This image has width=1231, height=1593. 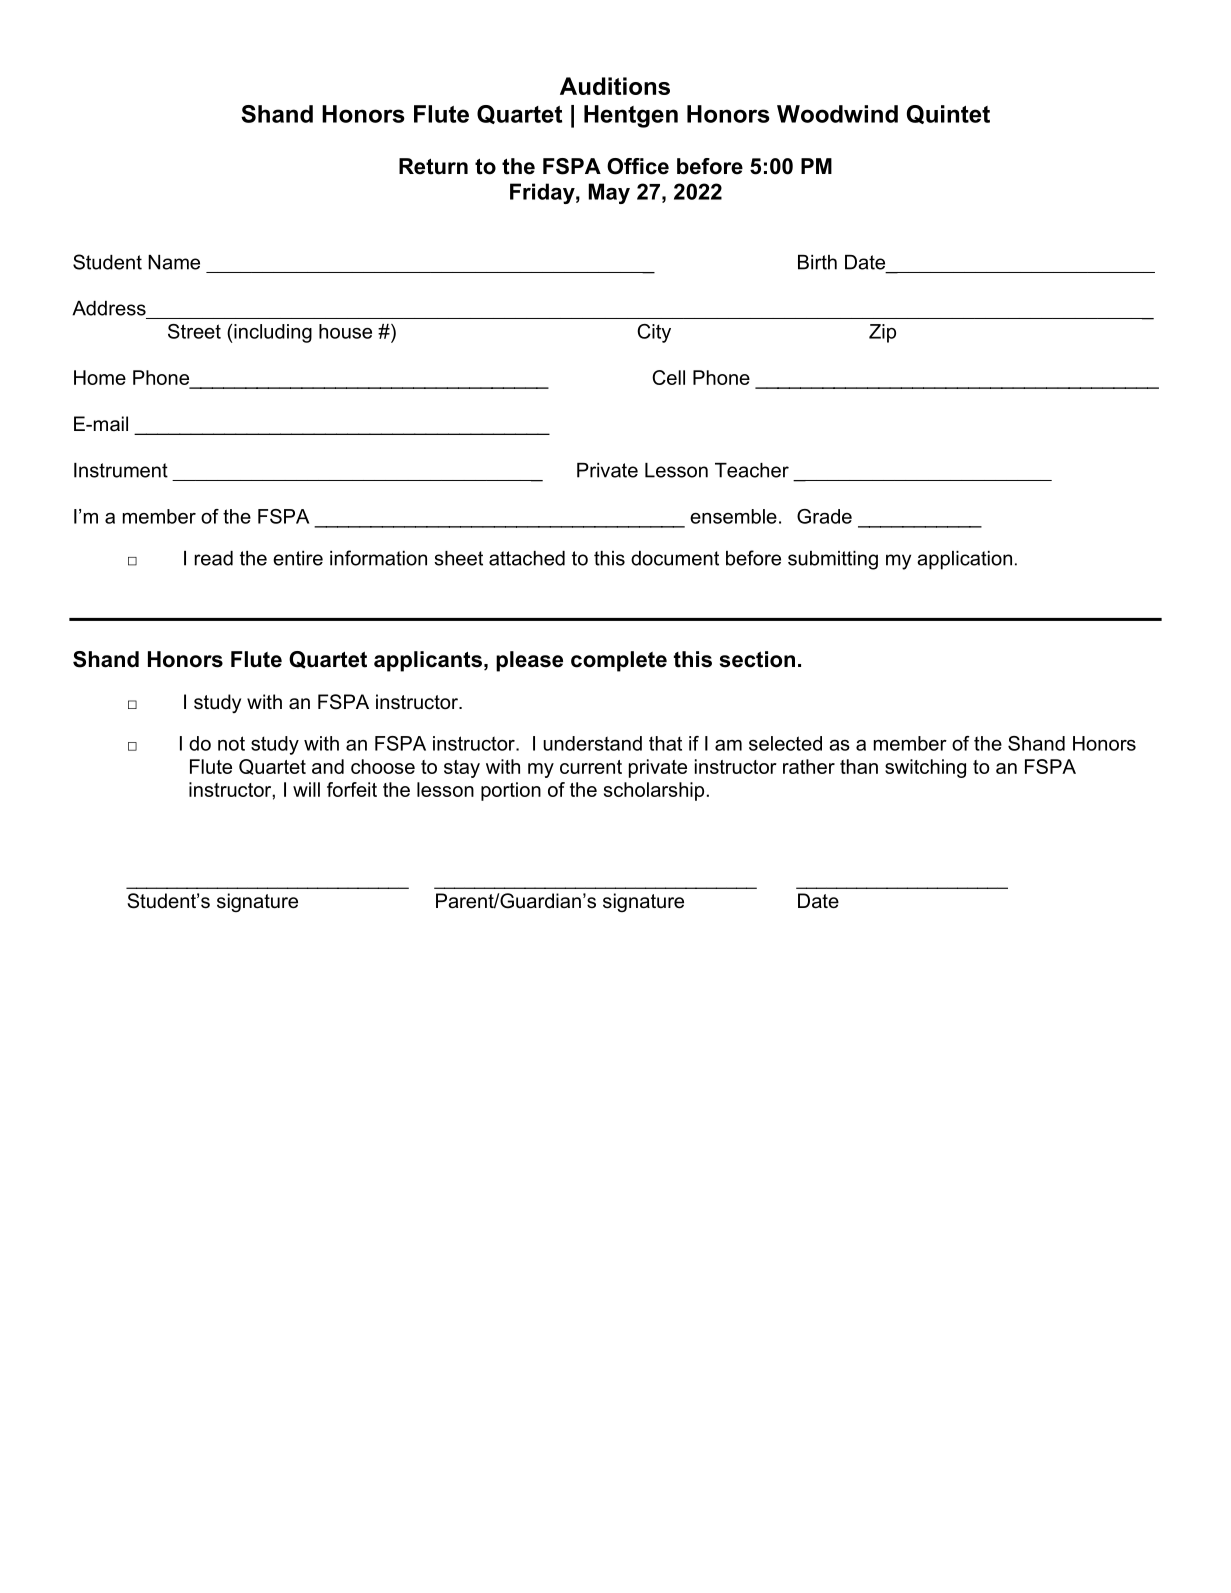 What do you see at coordinates (752, 470) in the image?
I see `Teacher` at bounding box center [752, 470].
